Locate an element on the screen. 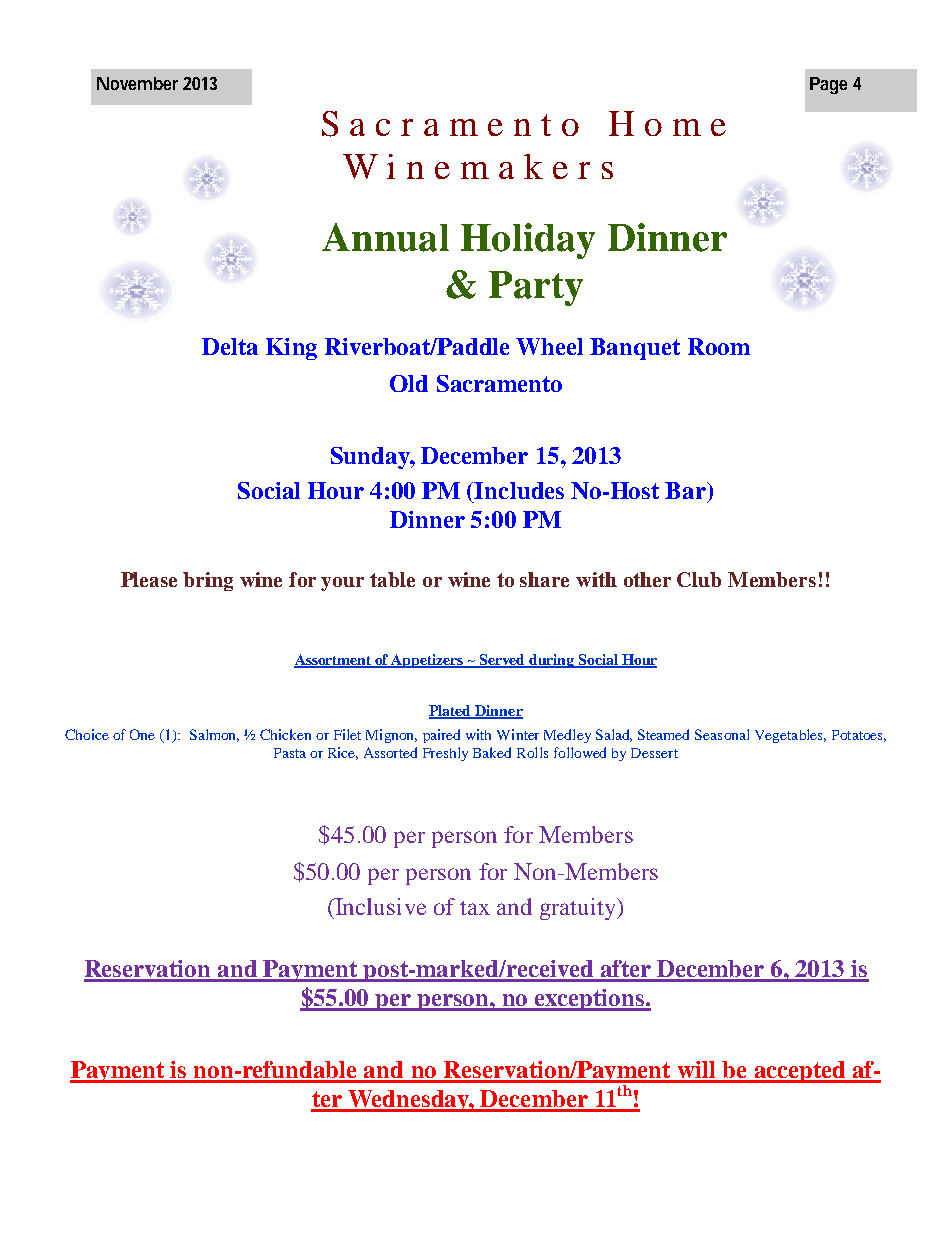 This screenshot has height=1233, width=952. Please is located at coordinates (149, 579).
